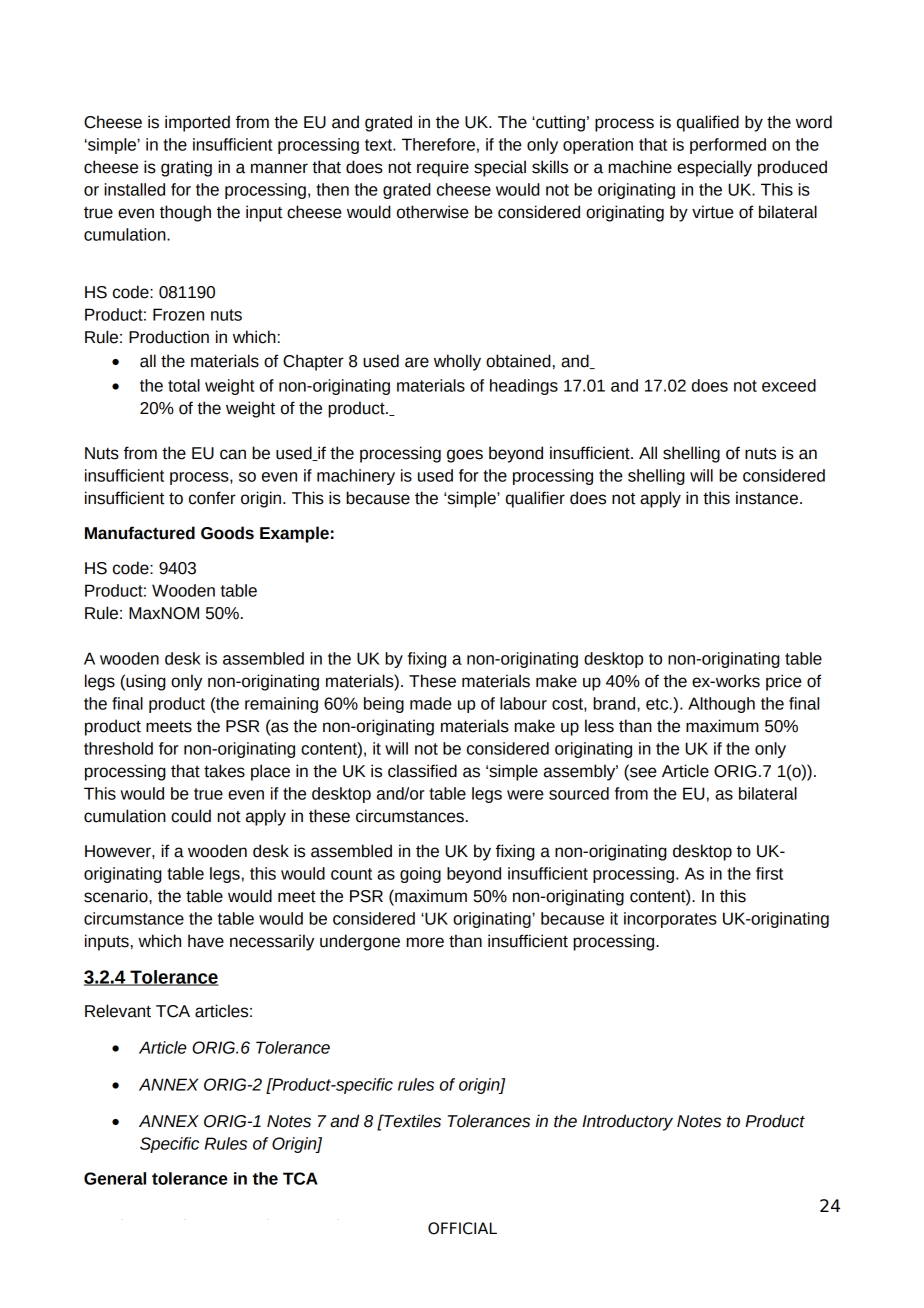 The width and height of the screenshot is (924, 1308). What do you see at coordinates (115, 1178) in the screenshot?
I see `General` at bounding box center [115, 1178].
